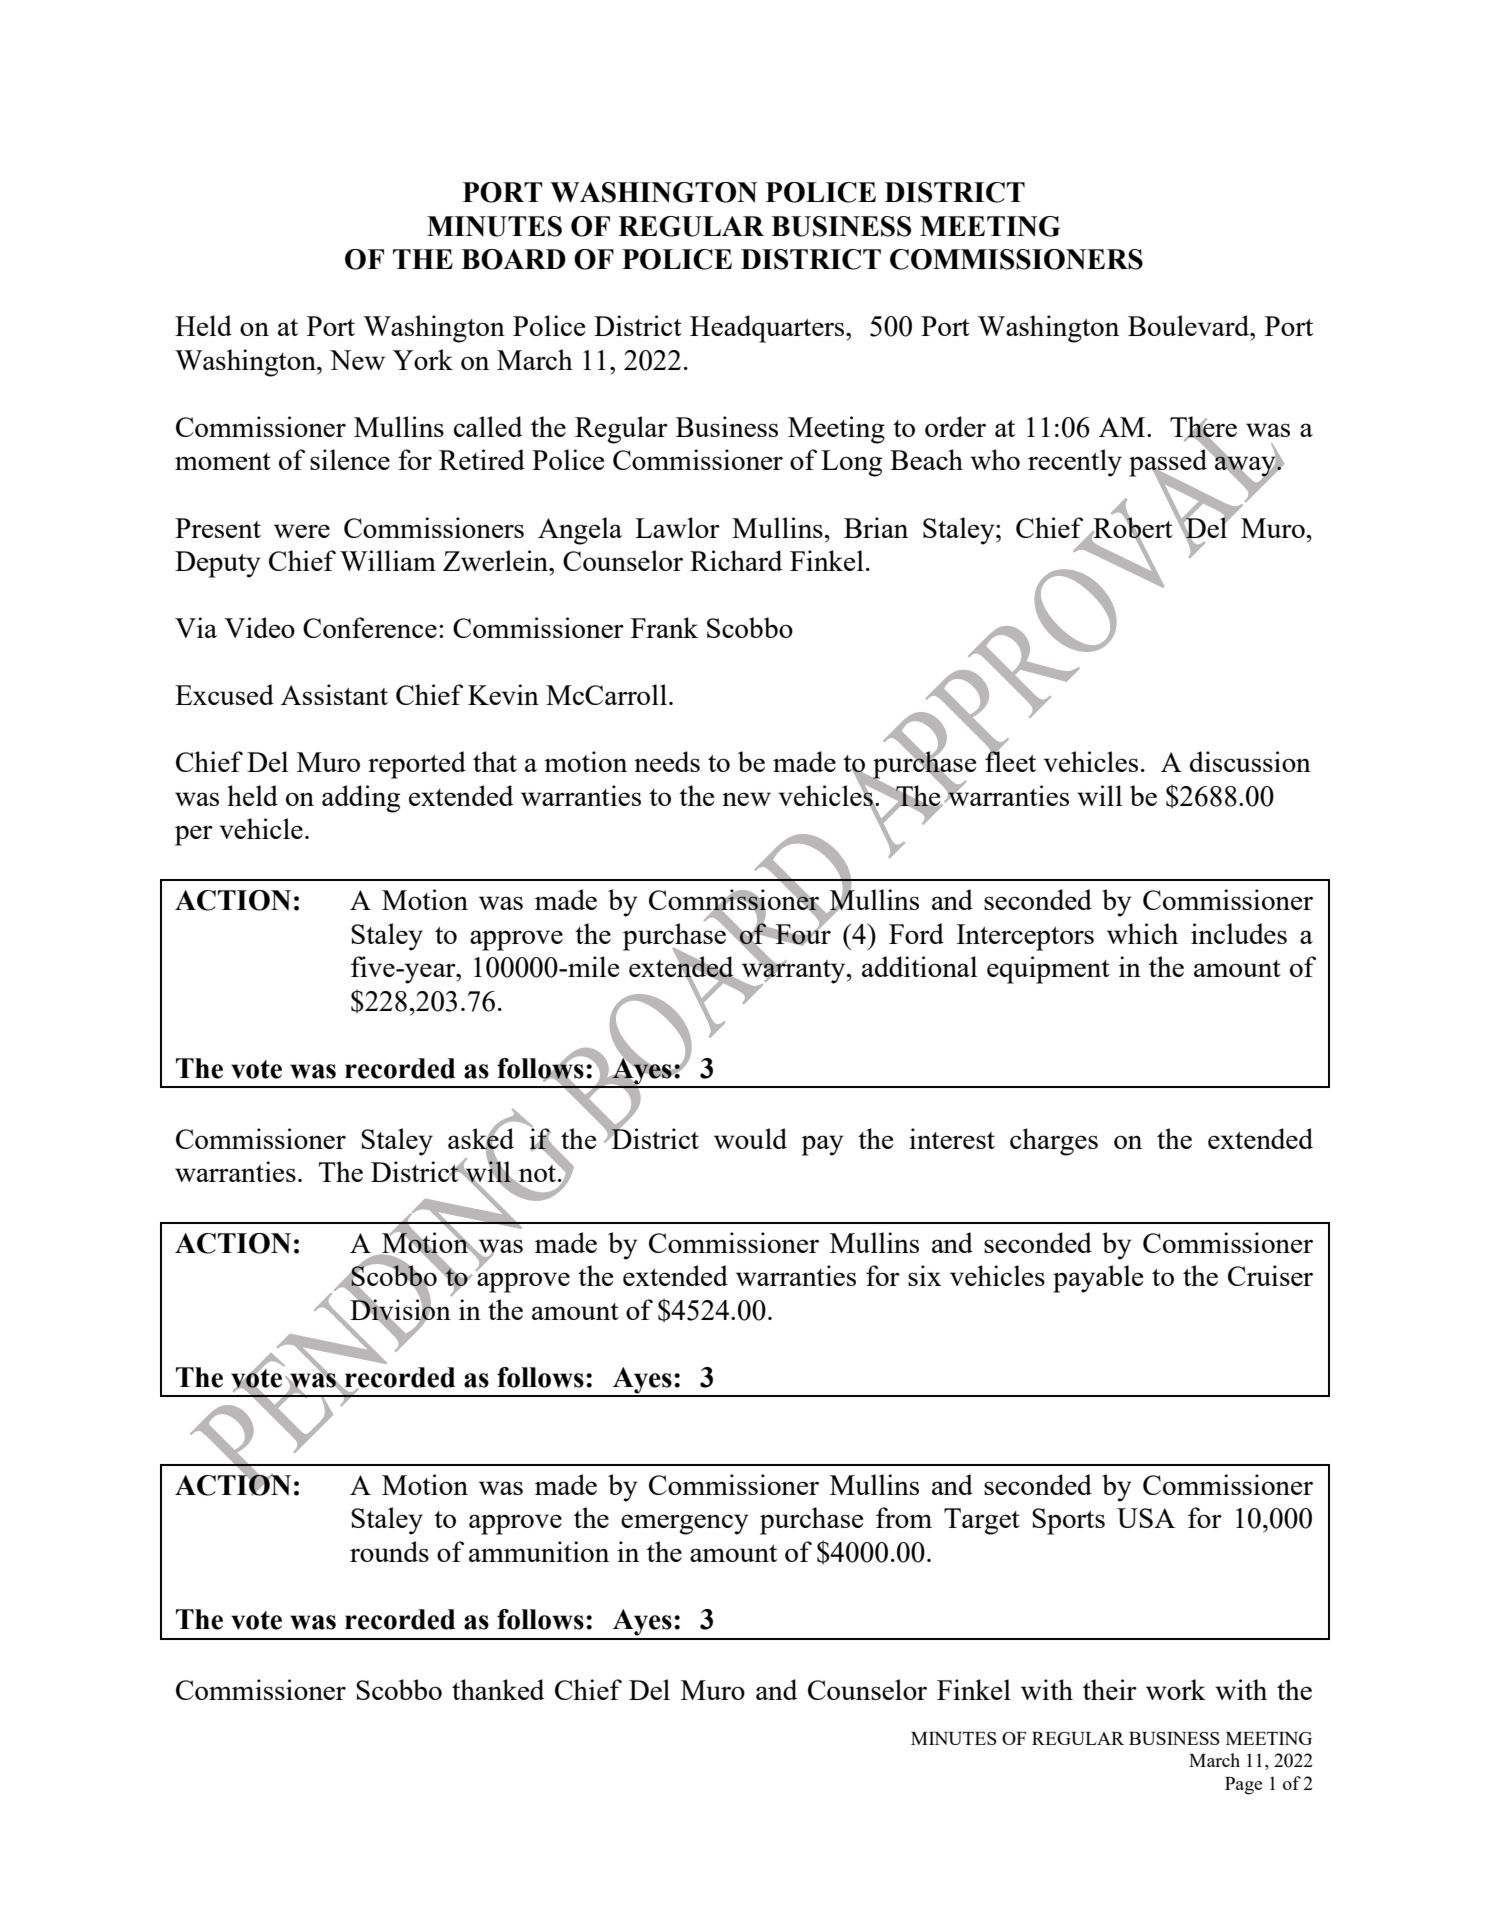 Image resolution: width=1488 pixels, height=1925 pixels. Describe the element at coordinates (768, 329) in the screenshot. I see `Headquarters` at that location.
